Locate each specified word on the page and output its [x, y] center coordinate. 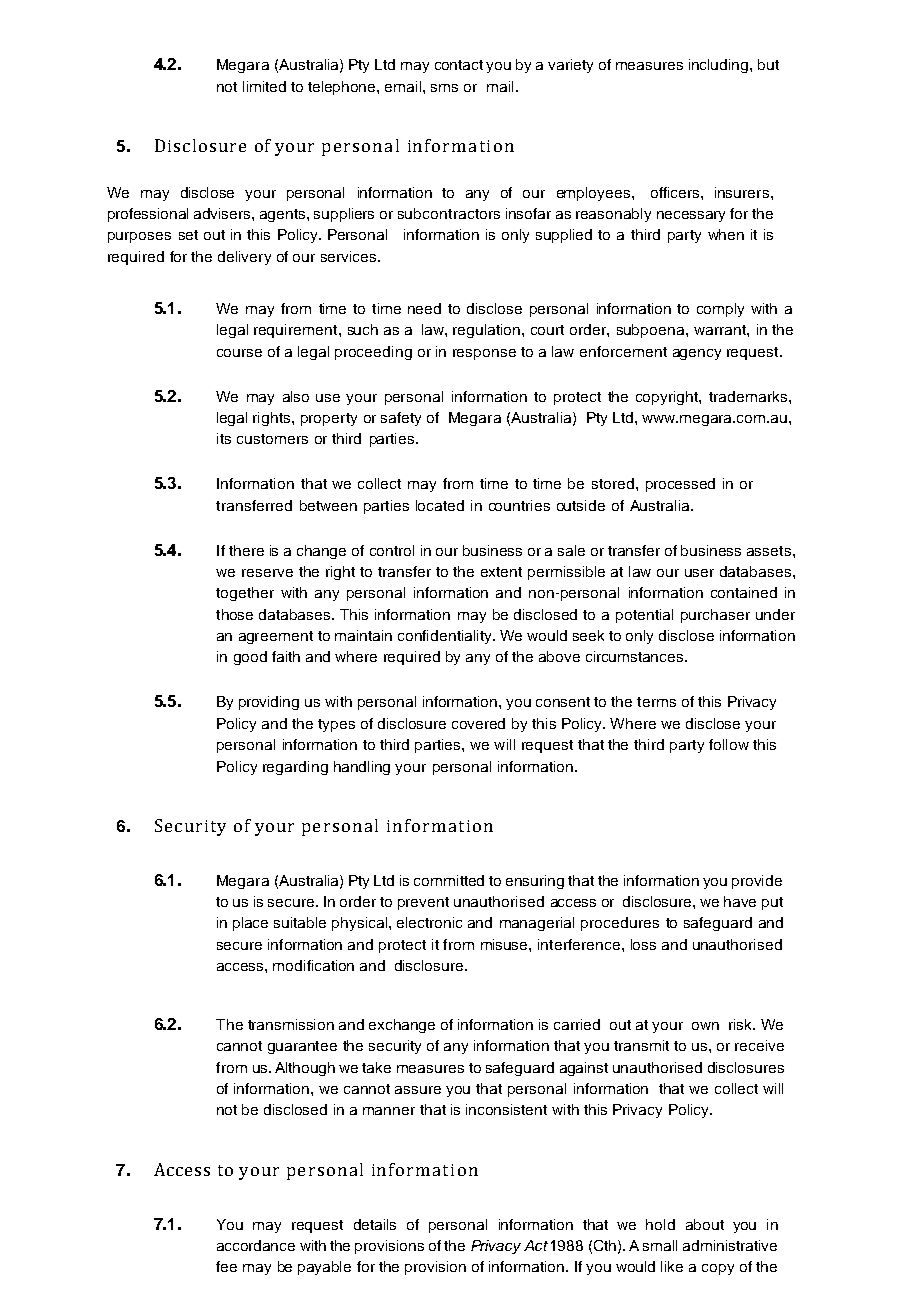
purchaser [715, 616]
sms [444, 88]
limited [264, 86]
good [250, 658]
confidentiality [446, 637]
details [375, 1224]
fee [226, 1266]
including [720, 66]
